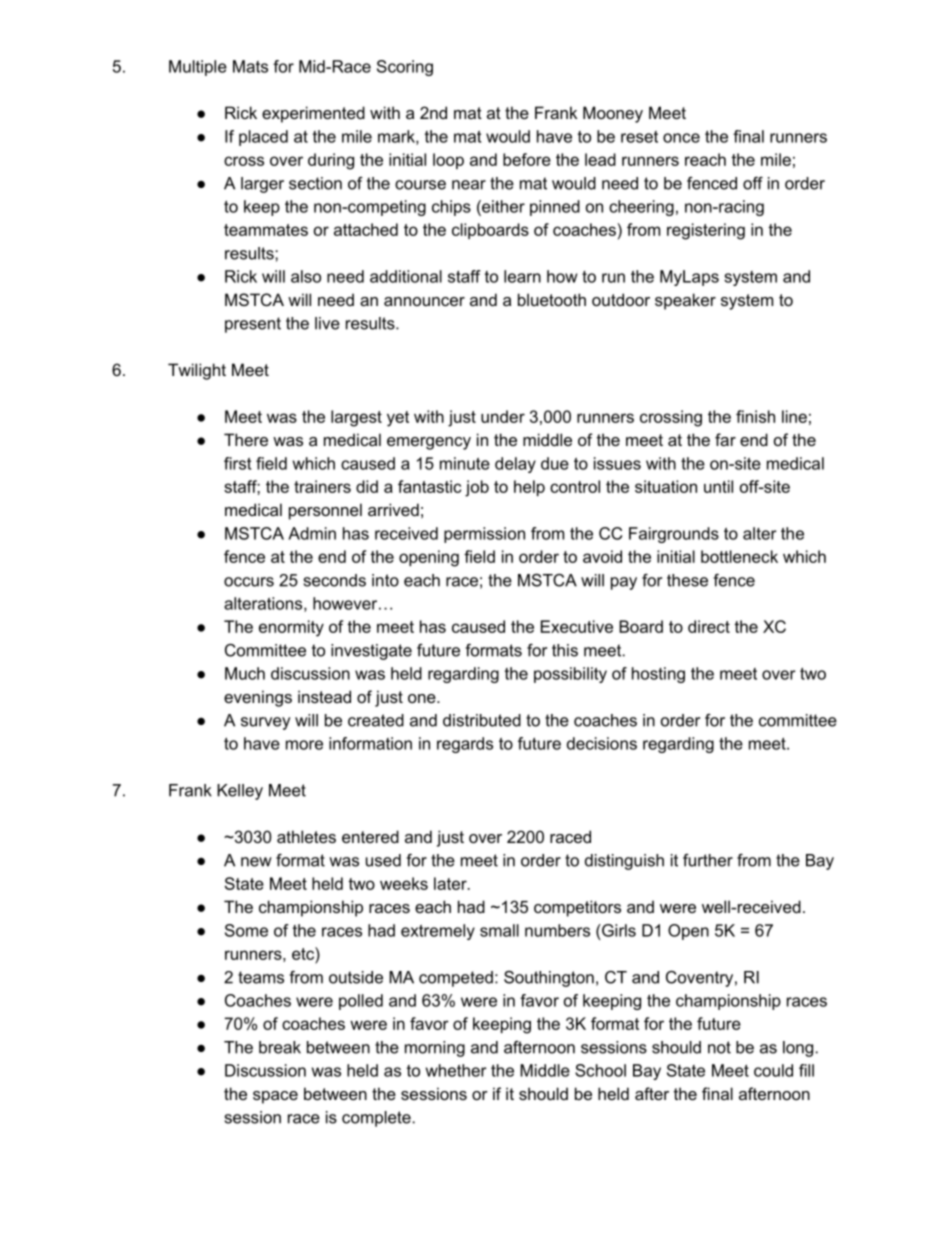 This image has height=1233, width=952. I want to click on placed, so click(263, 138).
